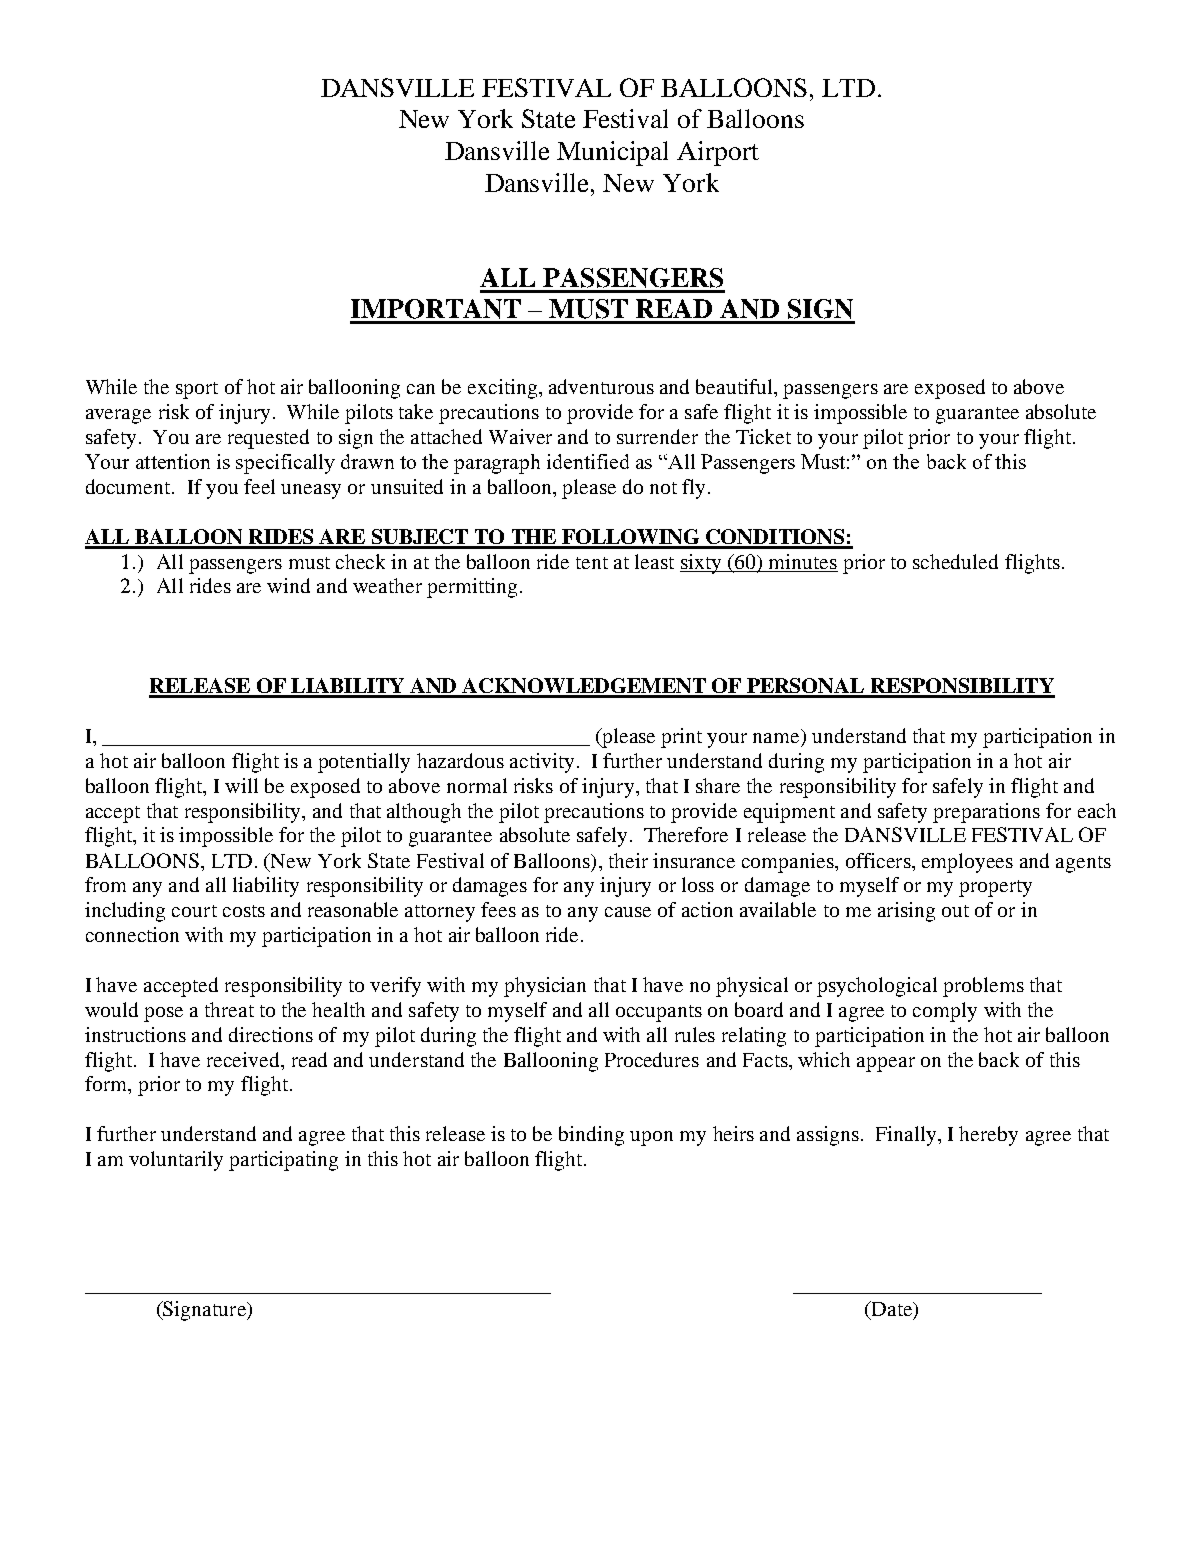 The height and width of the image is (1559, 1204). Describe the element at coordinates (628, 912) in the image. I see `cause` at that location.
